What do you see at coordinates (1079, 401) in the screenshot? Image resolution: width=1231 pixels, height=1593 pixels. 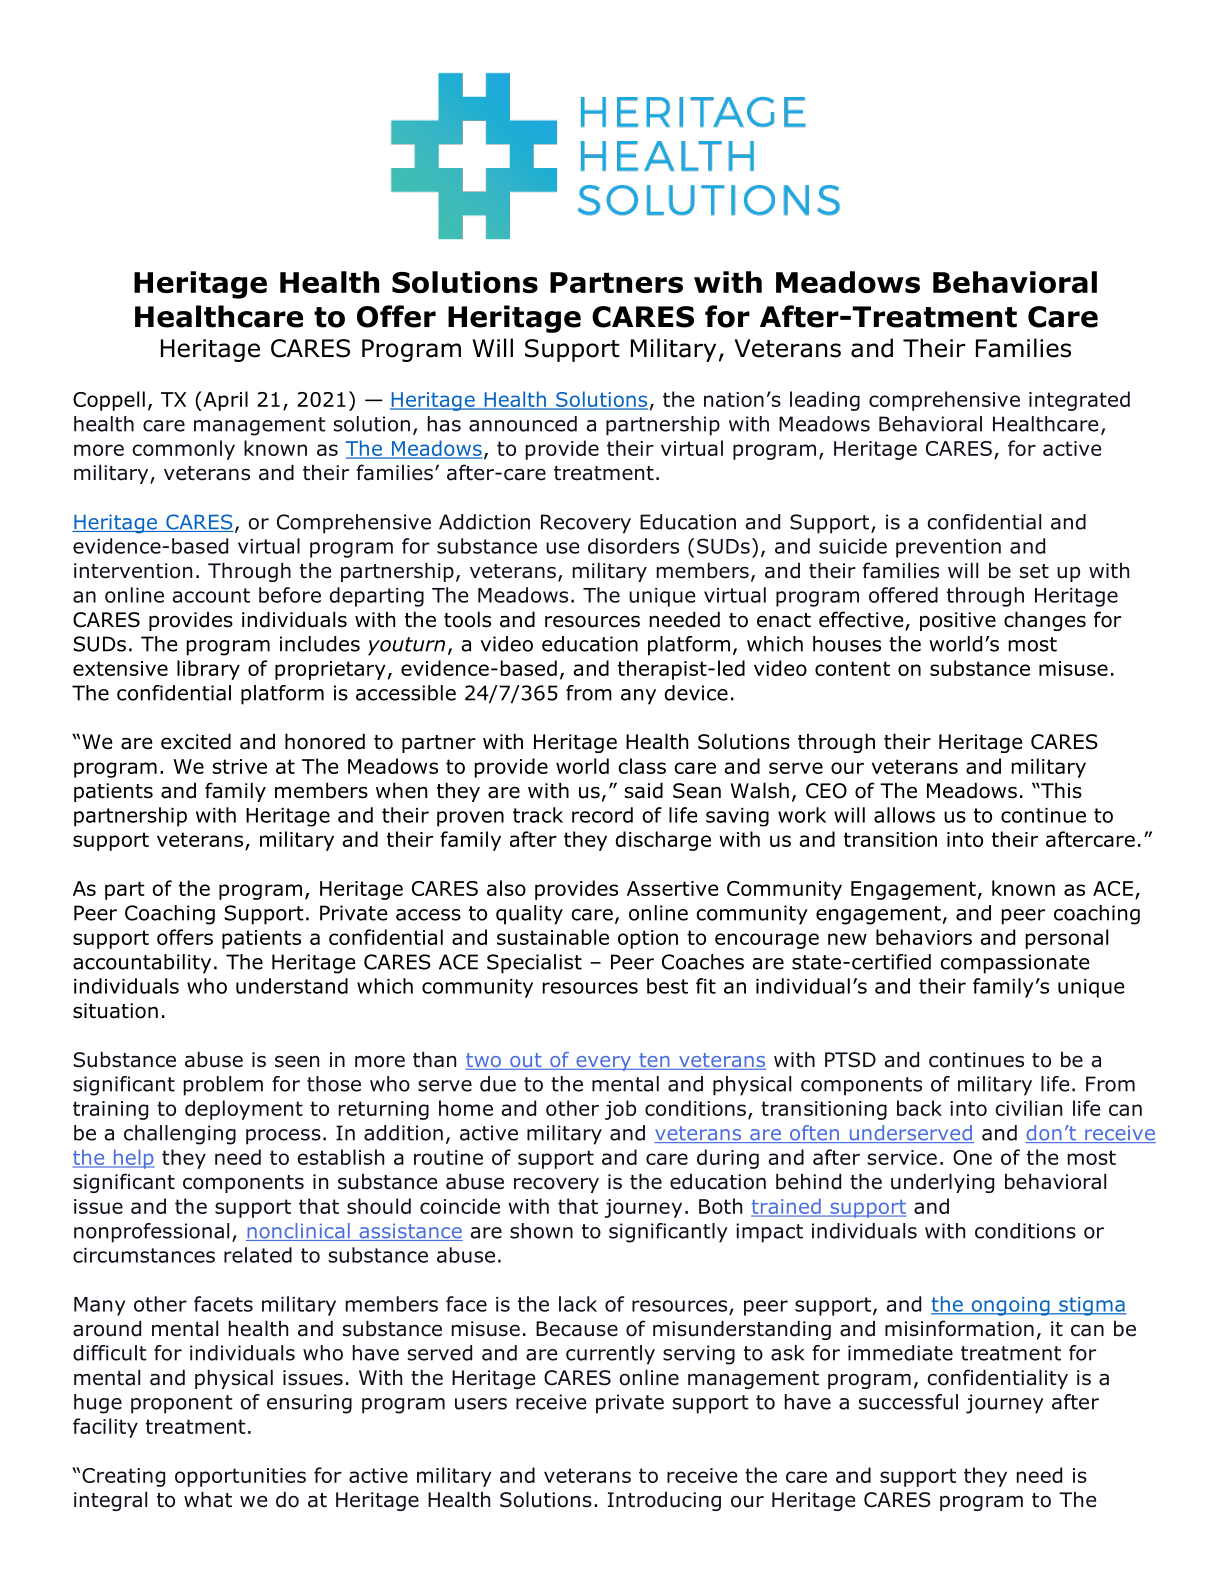 I see `integrated` at bounding box center [1079, 401].
